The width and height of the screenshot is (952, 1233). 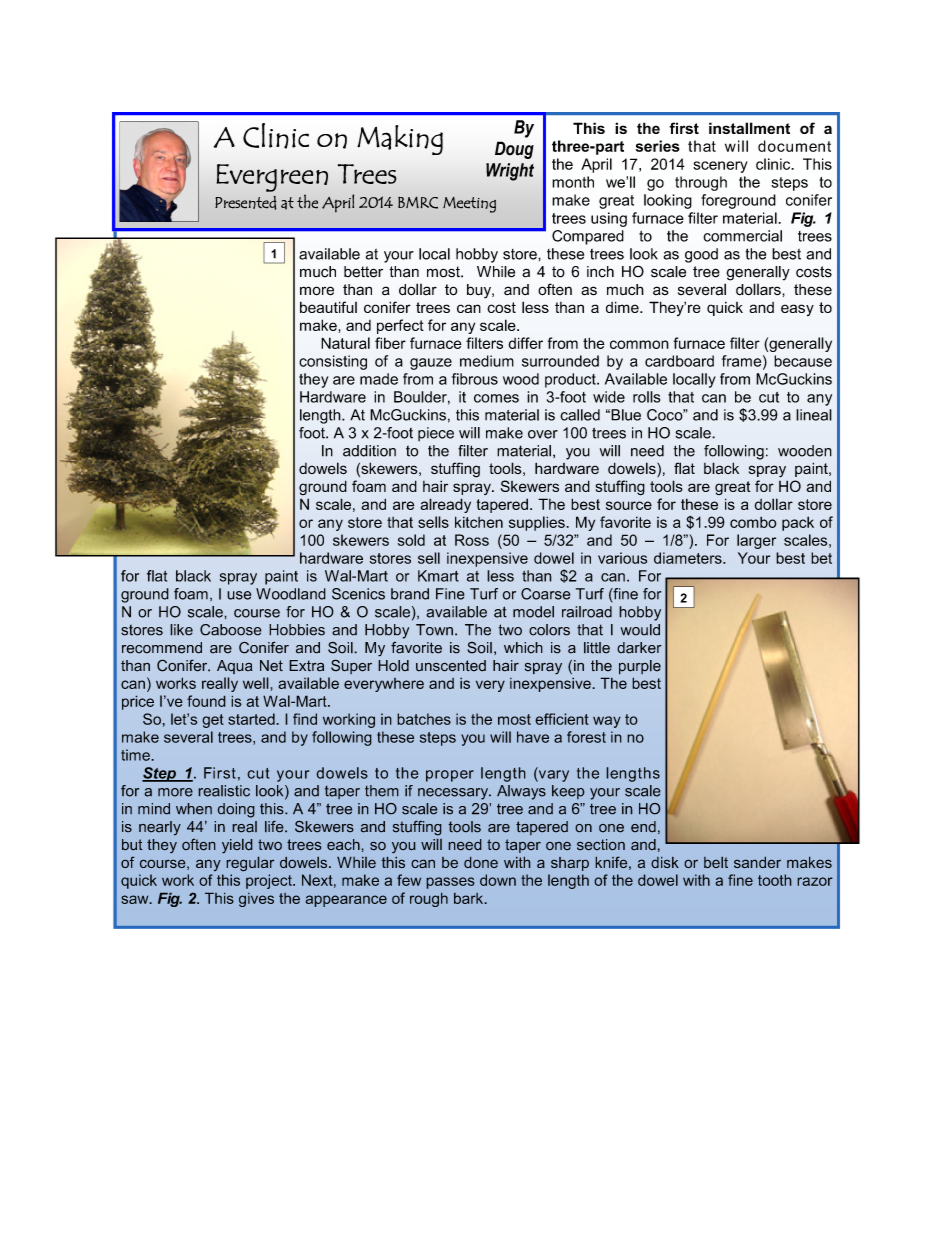 I want to click on down, so click(x=498, y=880).
